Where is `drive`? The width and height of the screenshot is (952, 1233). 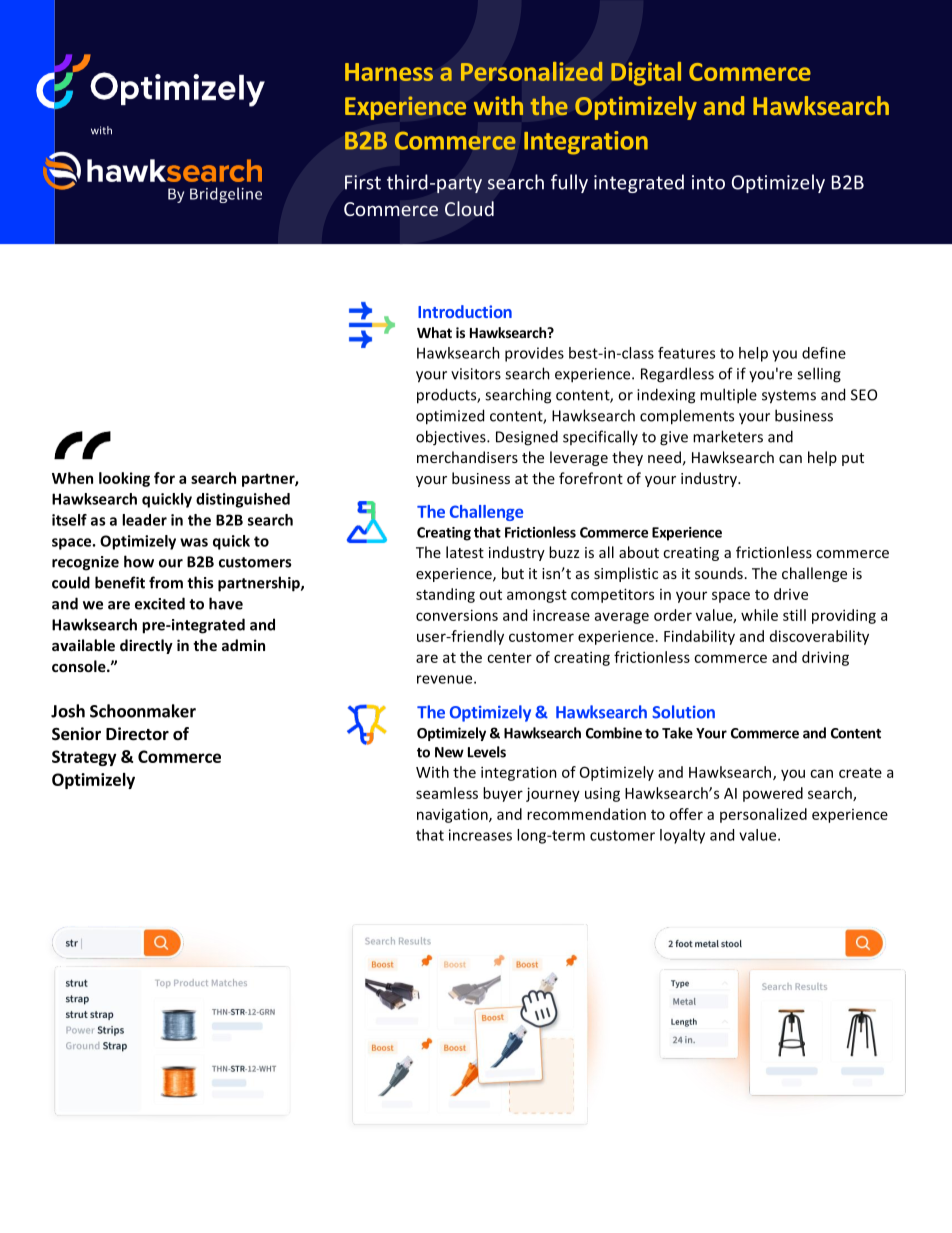 drive is located at coordinates (791, 594).
